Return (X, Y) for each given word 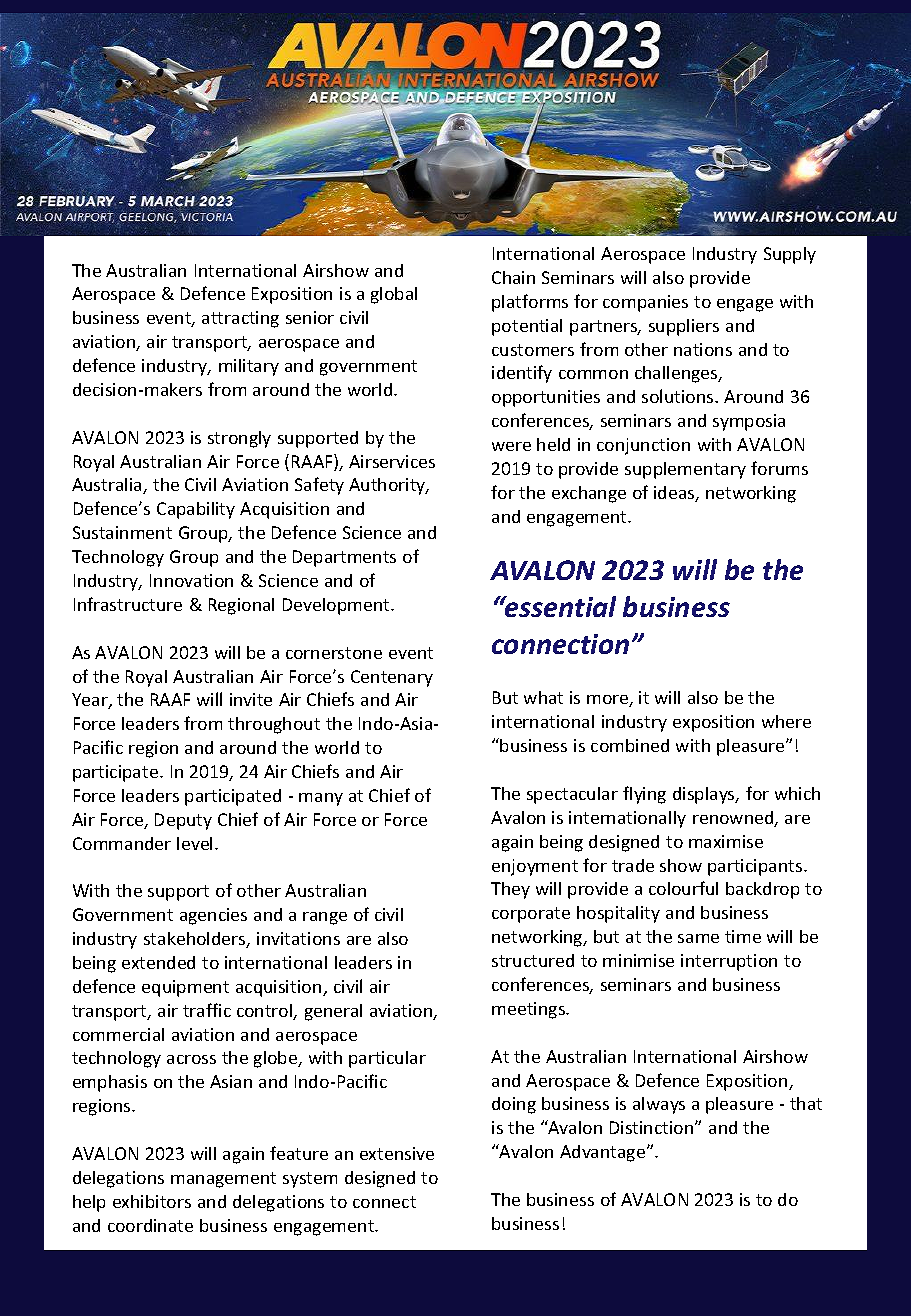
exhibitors (152, 1201)
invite (251, 699)
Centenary (392, 678)
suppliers (684, 327)
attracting (240, 319)
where (786, 721)
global (394, 295)
